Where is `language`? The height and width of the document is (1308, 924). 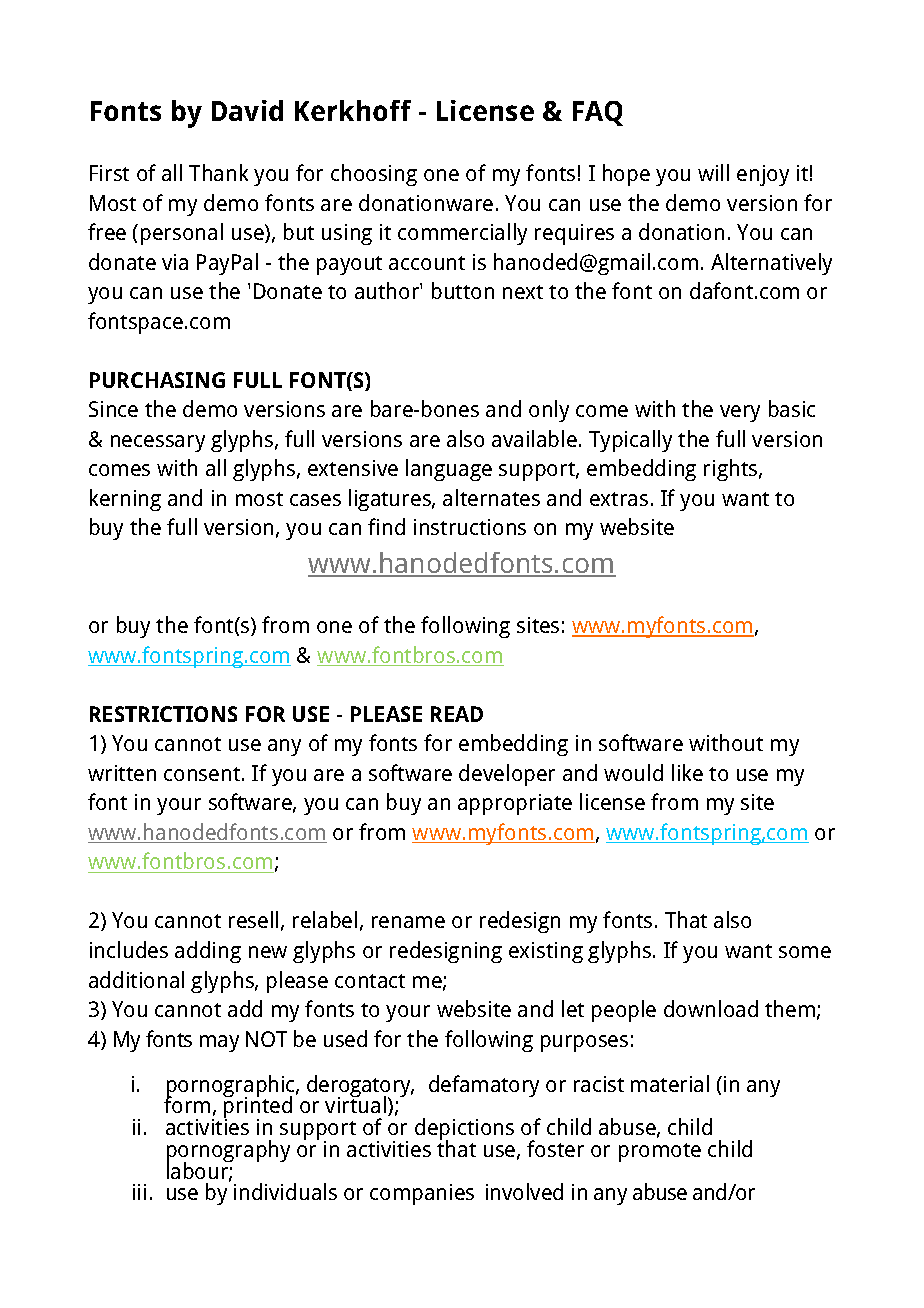 language is located at coordinates (449, 470).
